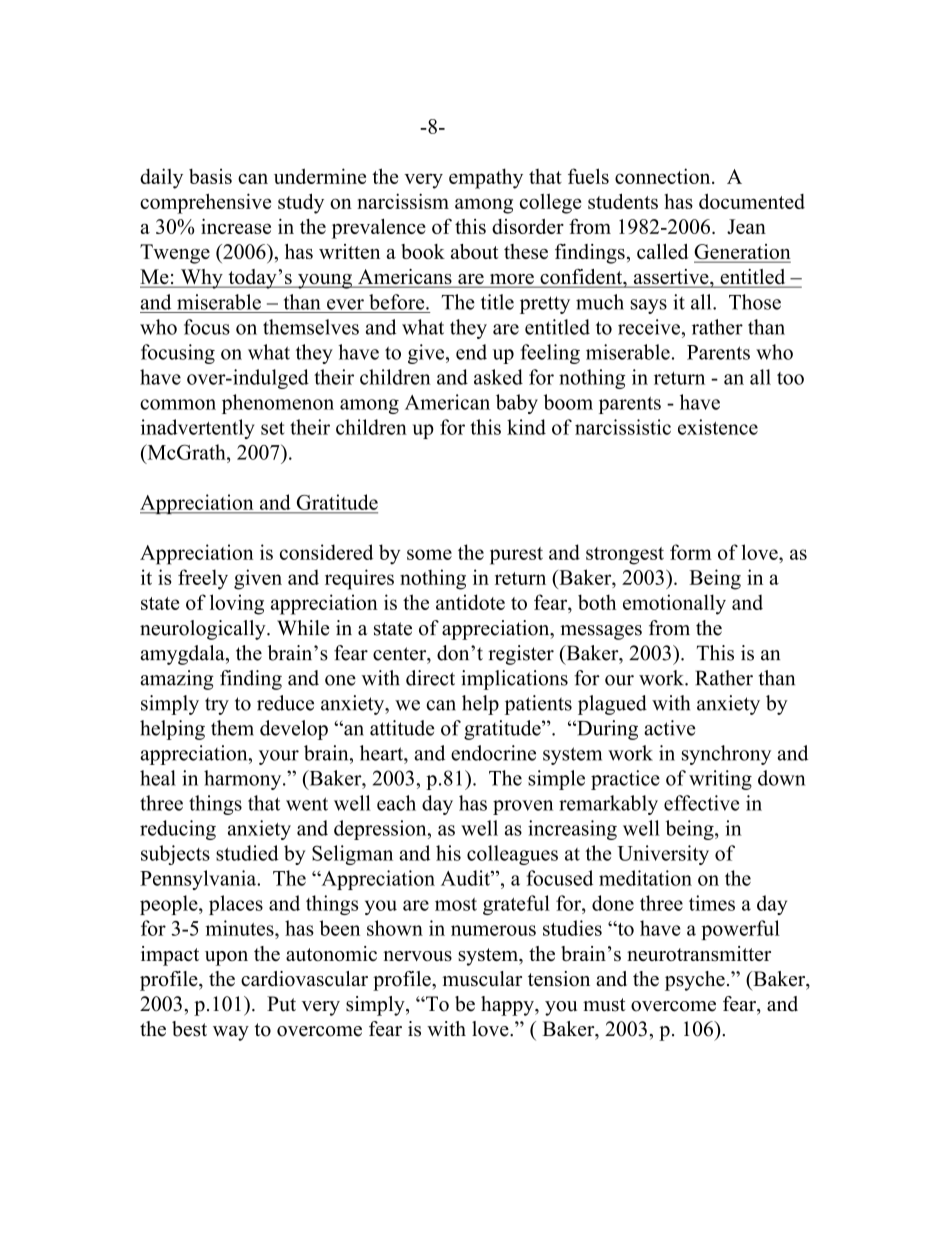 This screenshot has width=952, height=1233. What do you see at coordinates (237, 604) in the screenshot?
I see `loving` at bounding box center [237, 604].
